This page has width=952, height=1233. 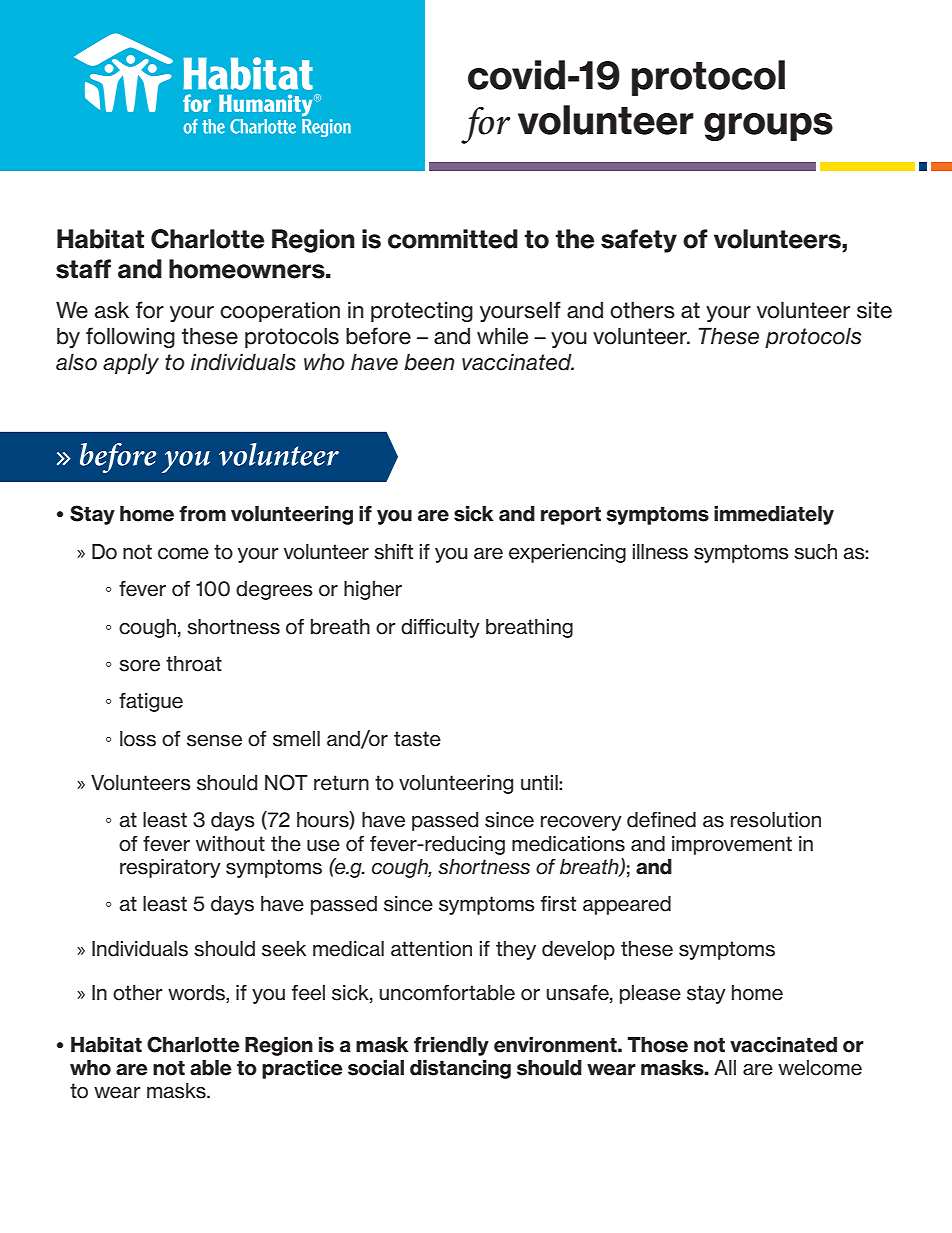 I want to click on taste, so click(x=417, y=739).
